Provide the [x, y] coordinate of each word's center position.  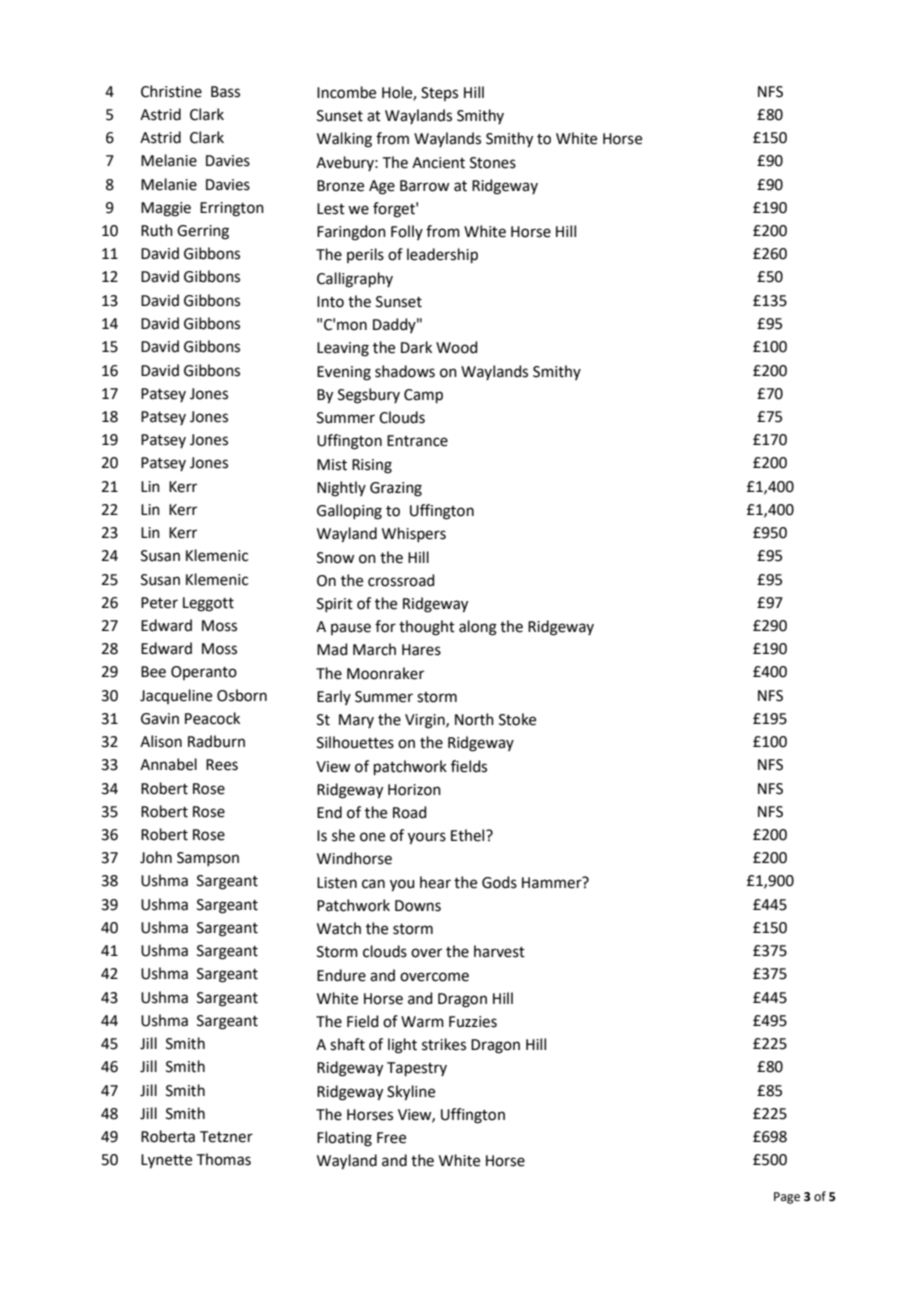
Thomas [224, 1159]
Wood [457, 347]
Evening [344, 373]
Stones [493, 163]
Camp [423, 396]
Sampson [208, 859]
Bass [225, 92]
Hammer [553, 882]
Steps [439, 94]
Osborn [242, 695]
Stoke [517, 719]
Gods [499, 882]
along [478, 628]
